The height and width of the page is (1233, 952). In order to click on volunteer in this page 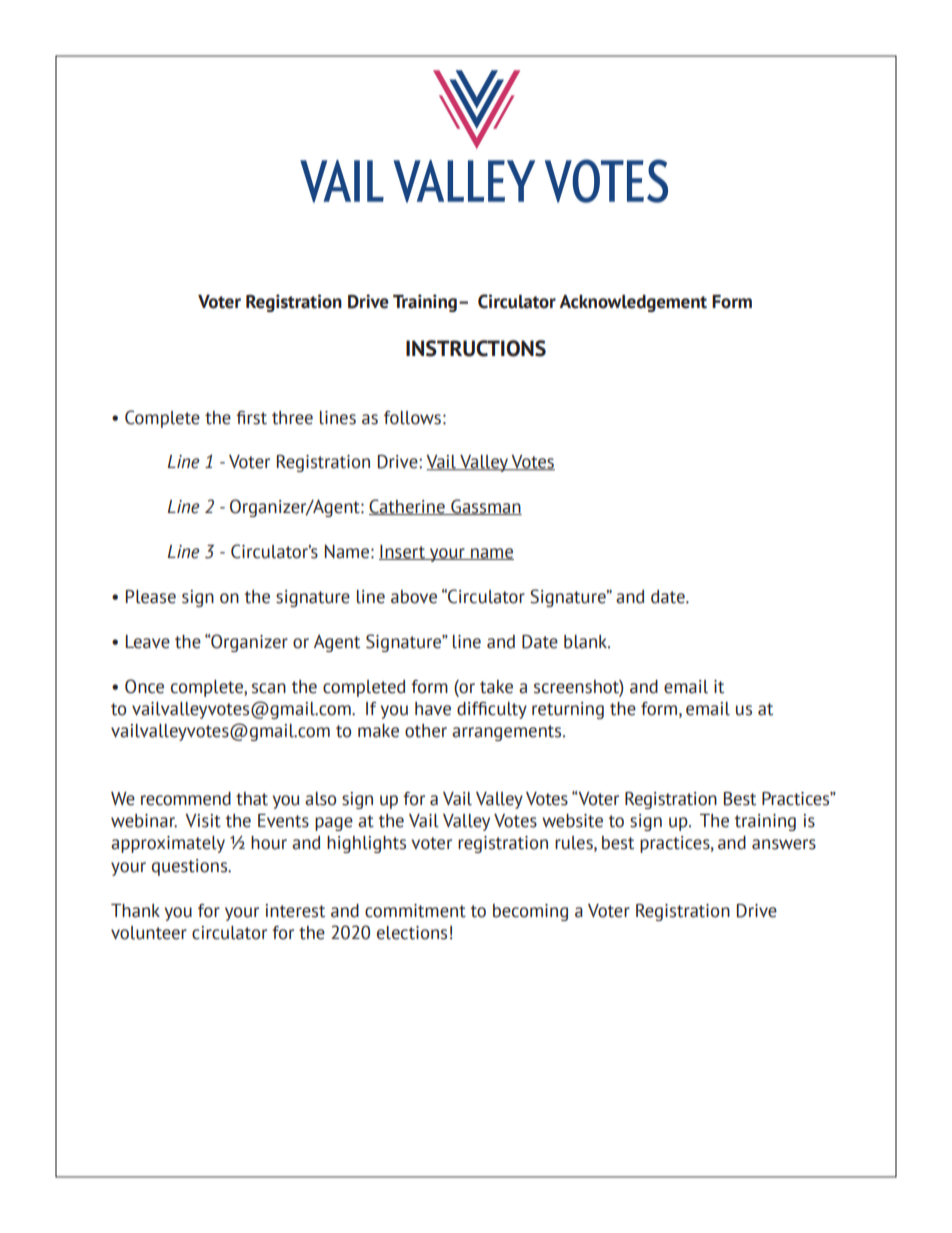, I will do `click(149, 933)`.
